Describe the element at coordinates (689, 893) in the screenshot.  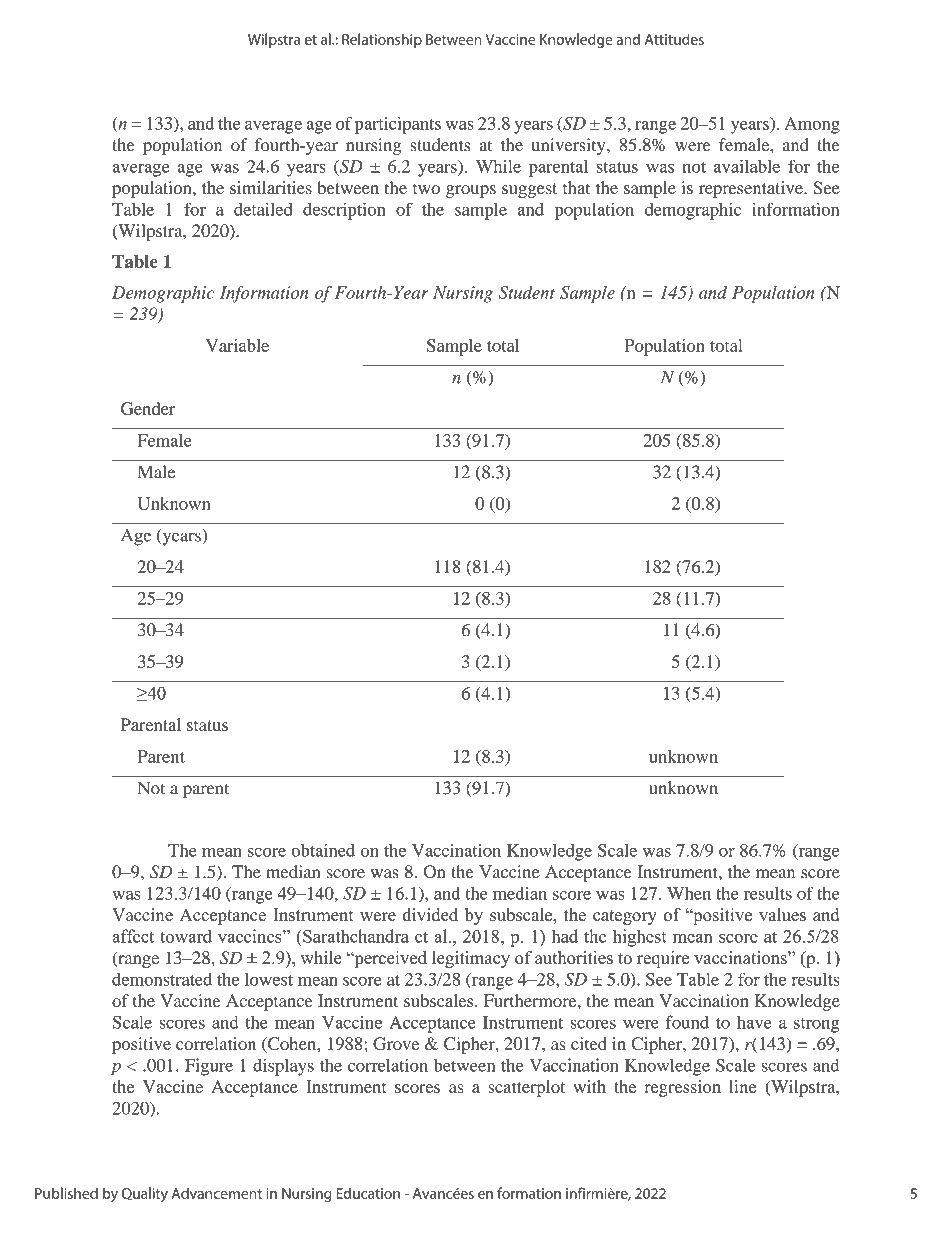
I see `When` at that location.
